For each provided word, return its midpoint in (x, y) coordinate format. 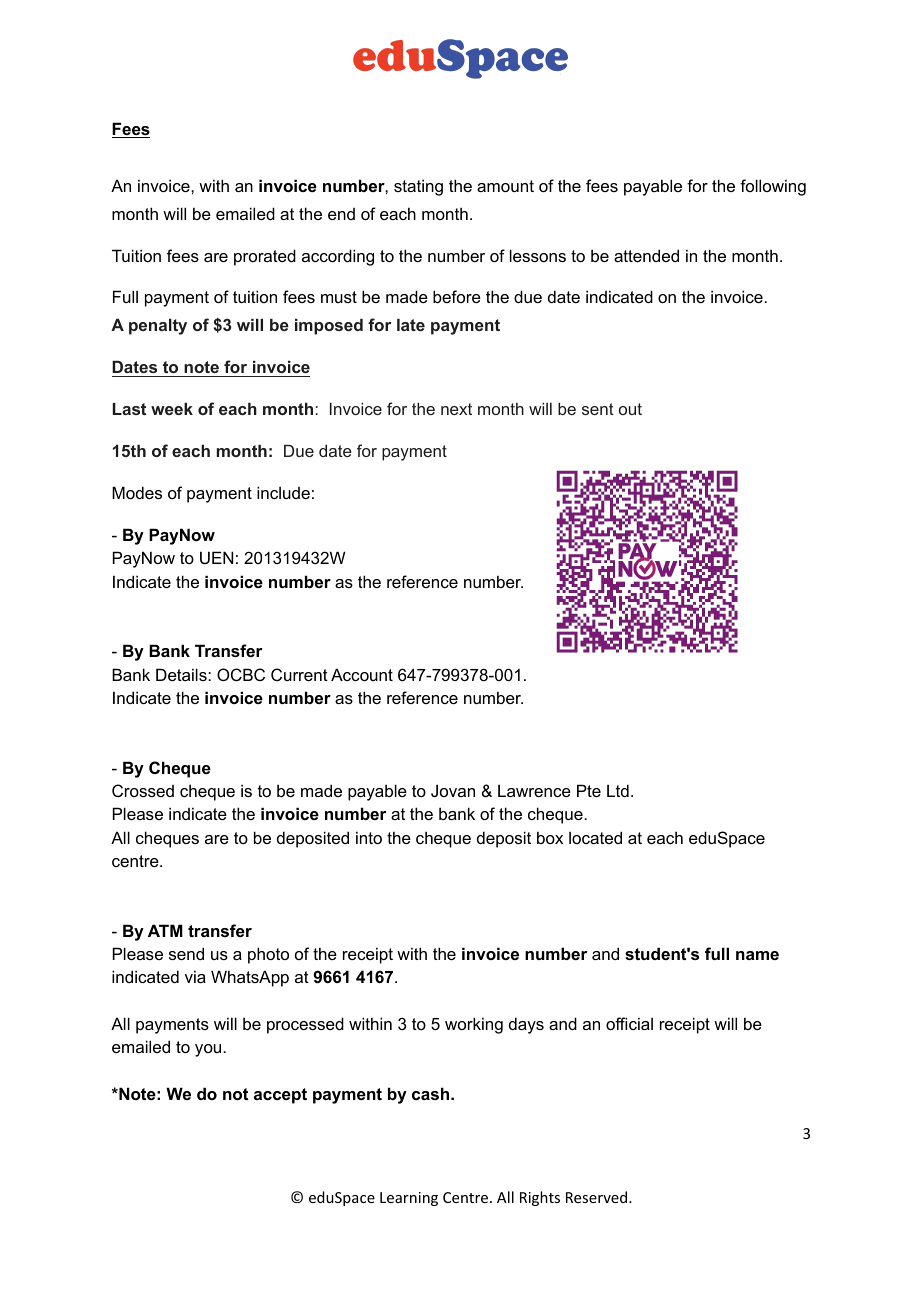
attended (646, 255)
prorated (265, 257)
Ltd (618, 790)
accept (280, 1096)
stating (418, 187)
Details (182, 674)
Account (362, 674)
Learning (409, 1199)
